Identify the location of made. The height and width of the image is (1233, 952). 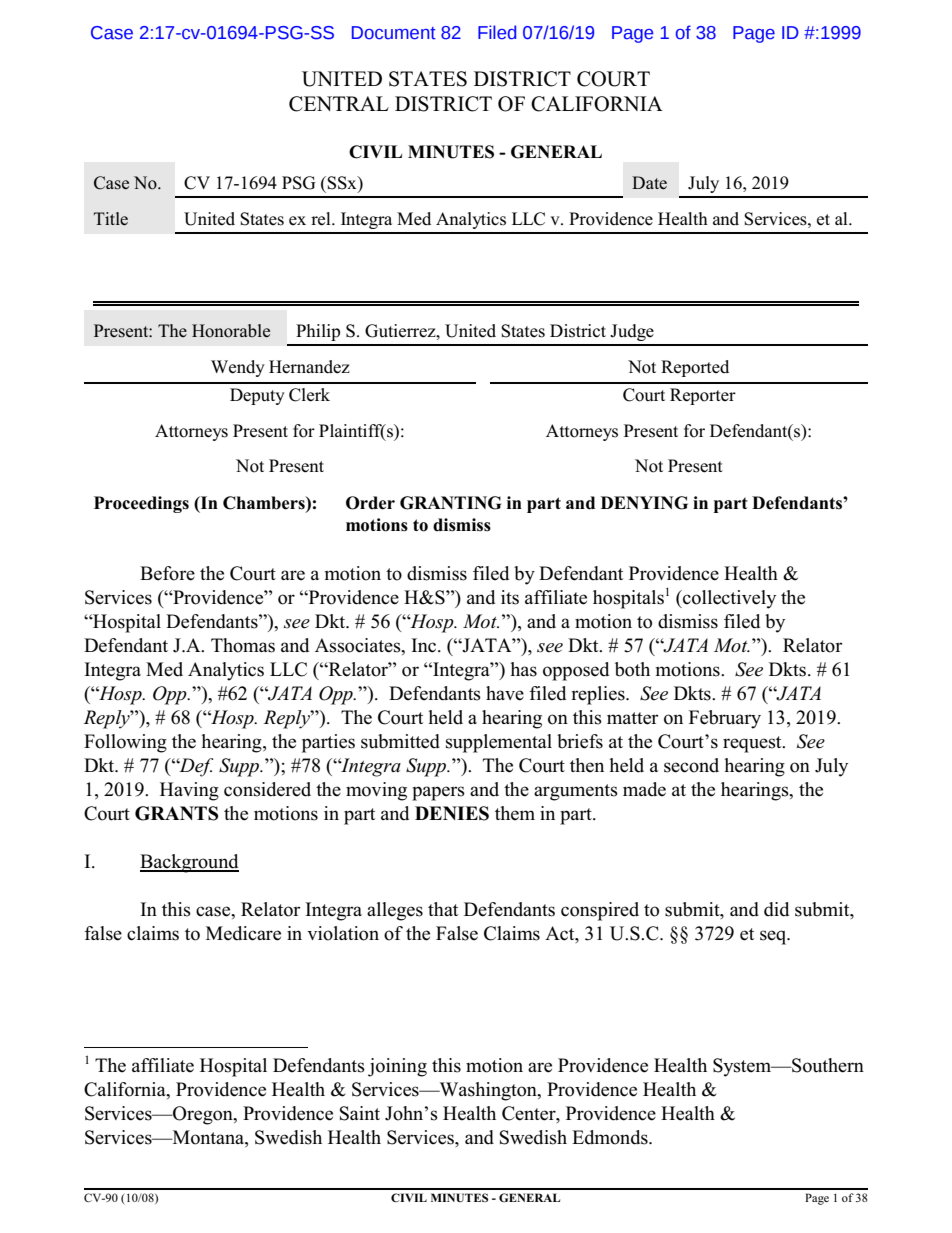
(644, 789).
